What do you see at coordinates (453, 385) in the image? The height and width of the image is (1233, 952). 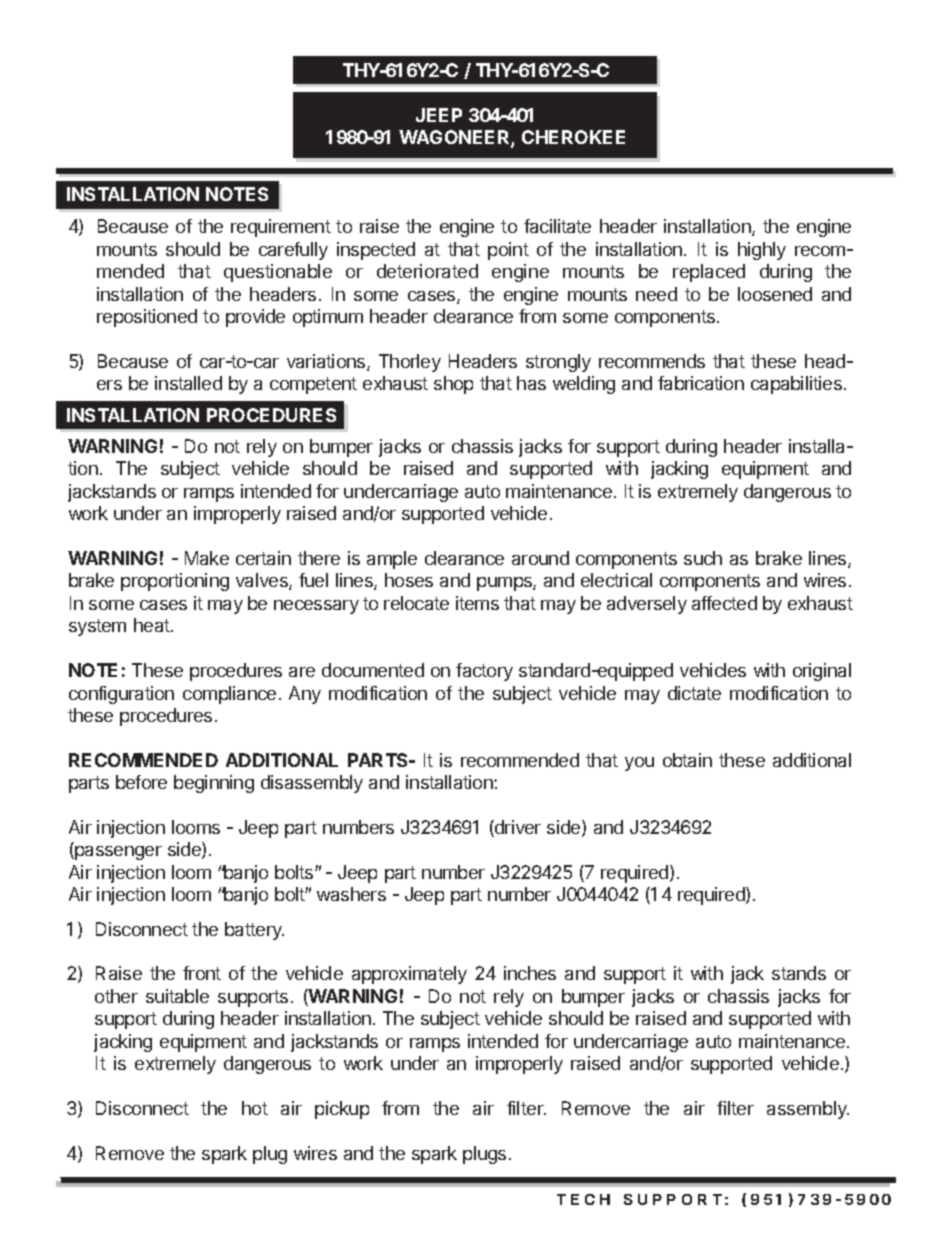 I see `shop` at bounding box center [453, 385].
